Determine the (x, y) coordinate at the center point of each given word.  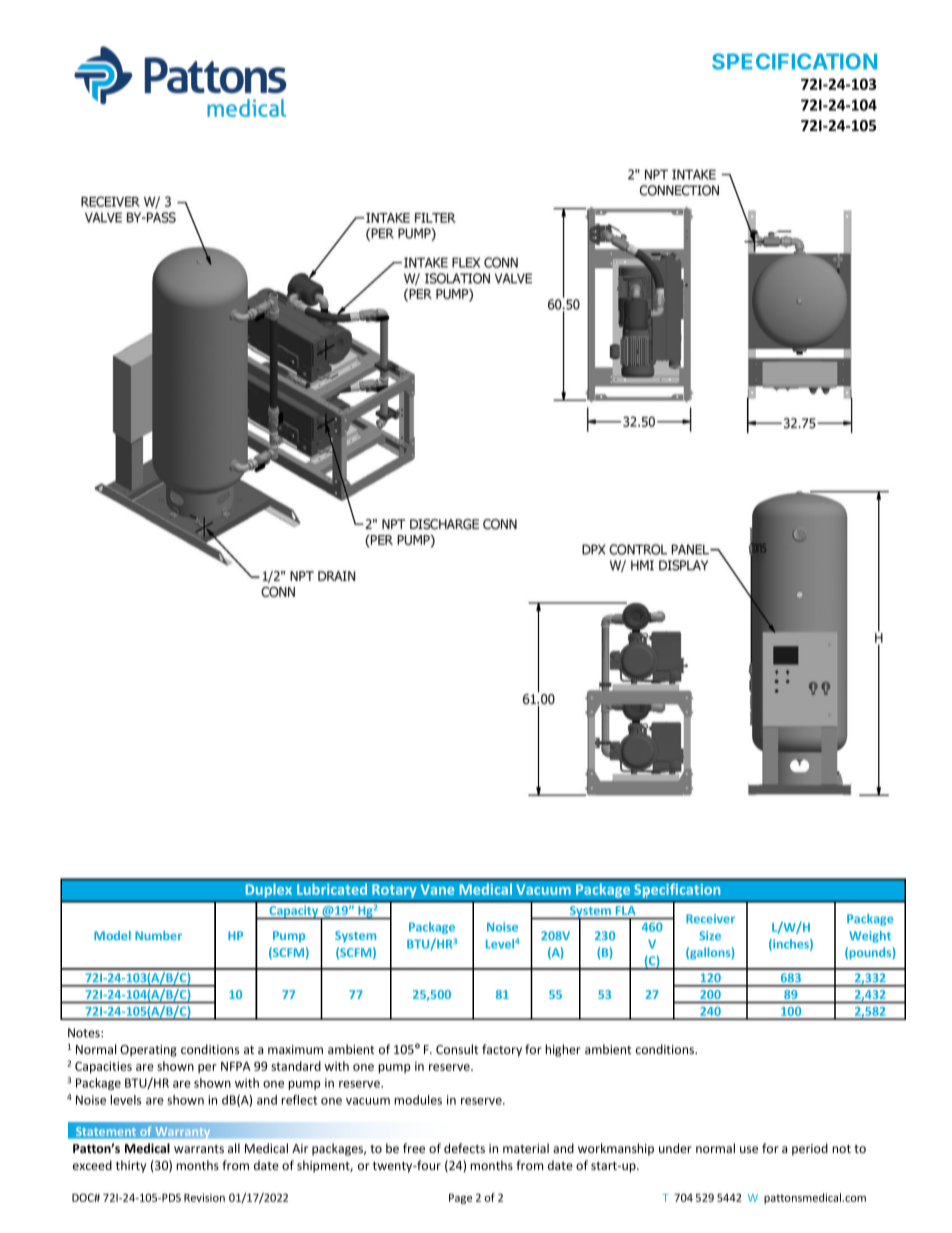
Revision (204, 1197)
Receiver (710, 918)
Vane (437, 889)
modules (418, 1100)
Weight (870, 937)
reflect (299, 1100)
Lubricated (332, 889)
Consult (457, 1049)
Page (460, 1199)
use (749, 1149)
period (810, 1149)
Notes (85, 1033)
